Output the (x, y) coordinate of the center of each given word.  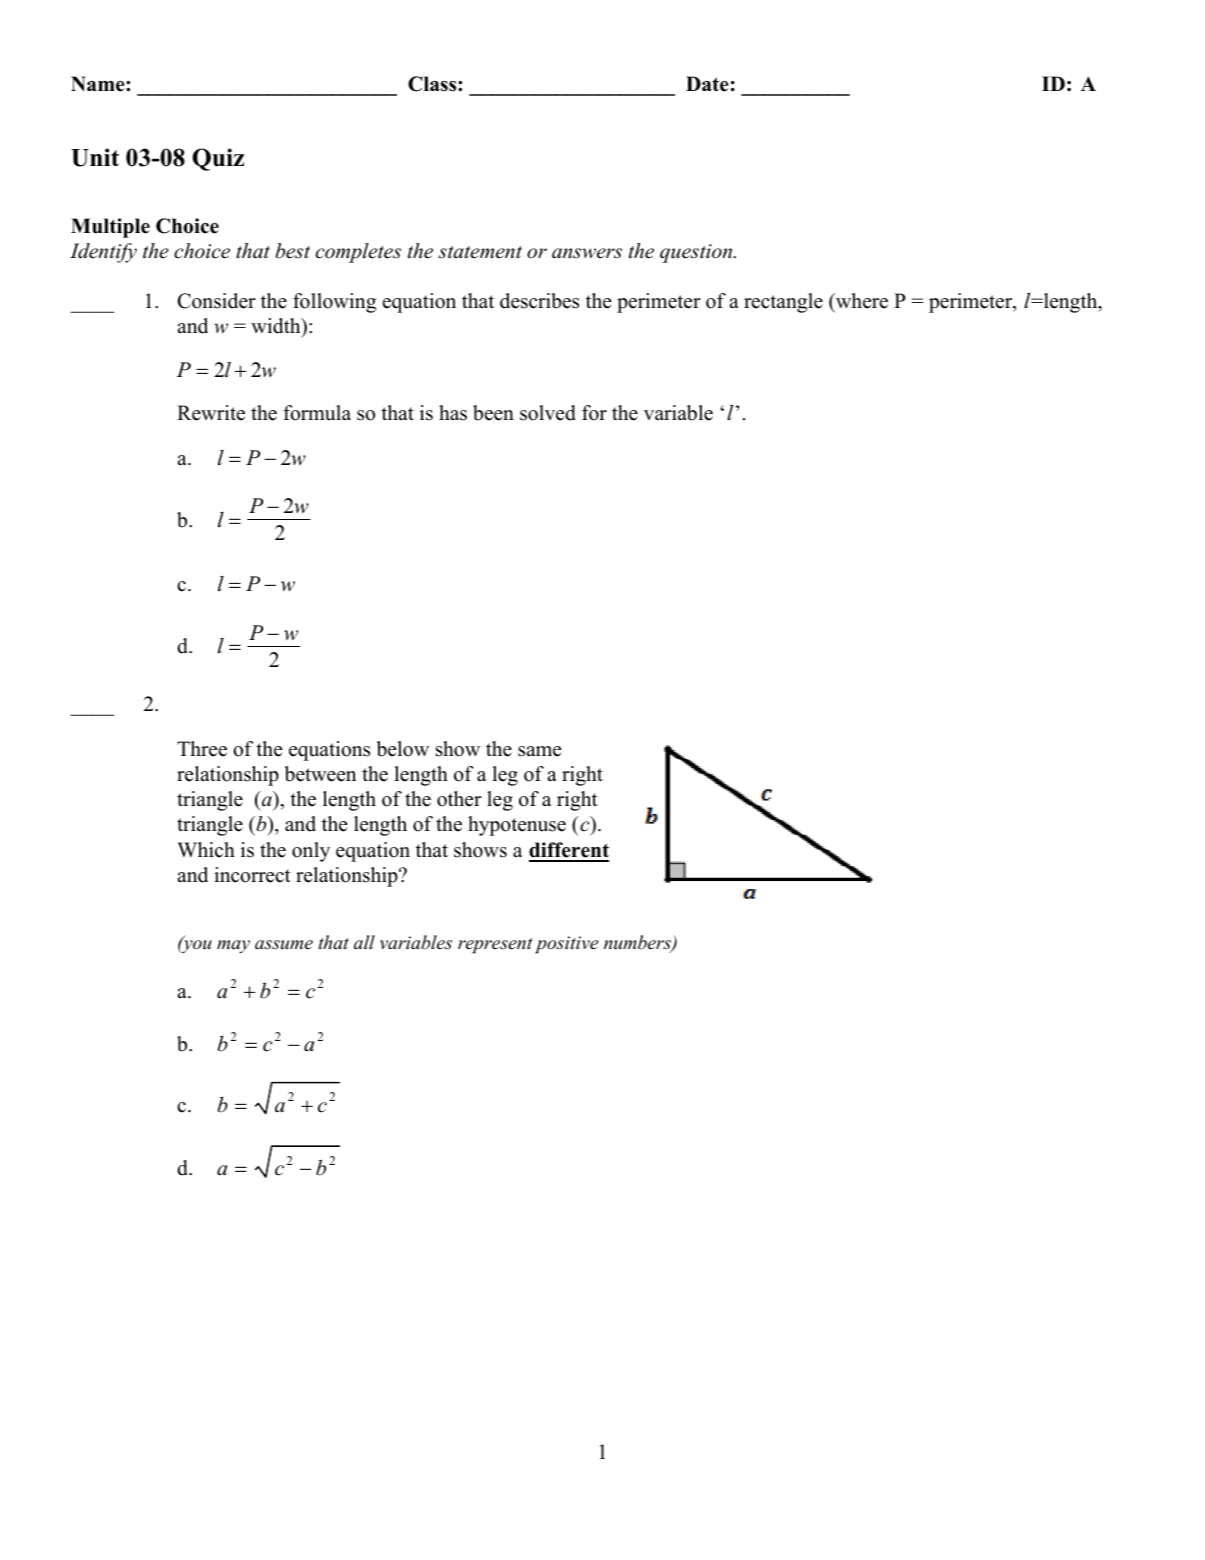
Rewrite (211, 413)
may (233, 946)
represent (495, 946)
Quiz (218, 159)
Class (433, 84)
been (493, 413)
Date (707, 84)
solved (548, 413)
